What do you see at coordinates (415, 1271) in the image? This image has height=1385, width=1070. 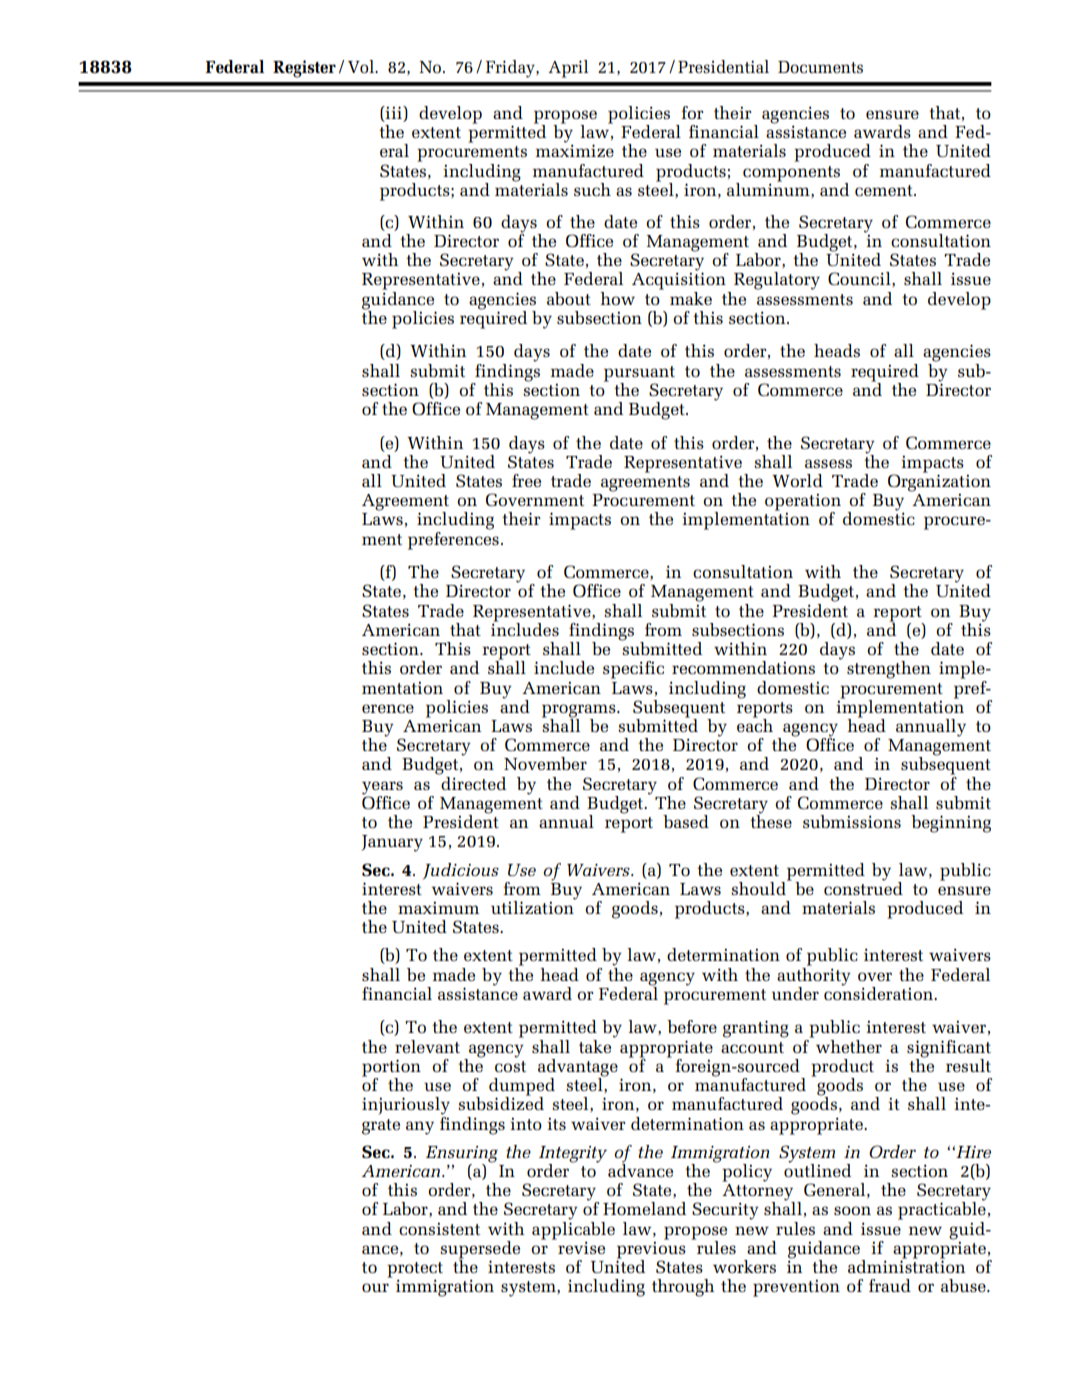 I see `protect` at bounding box center [415, 1271].
